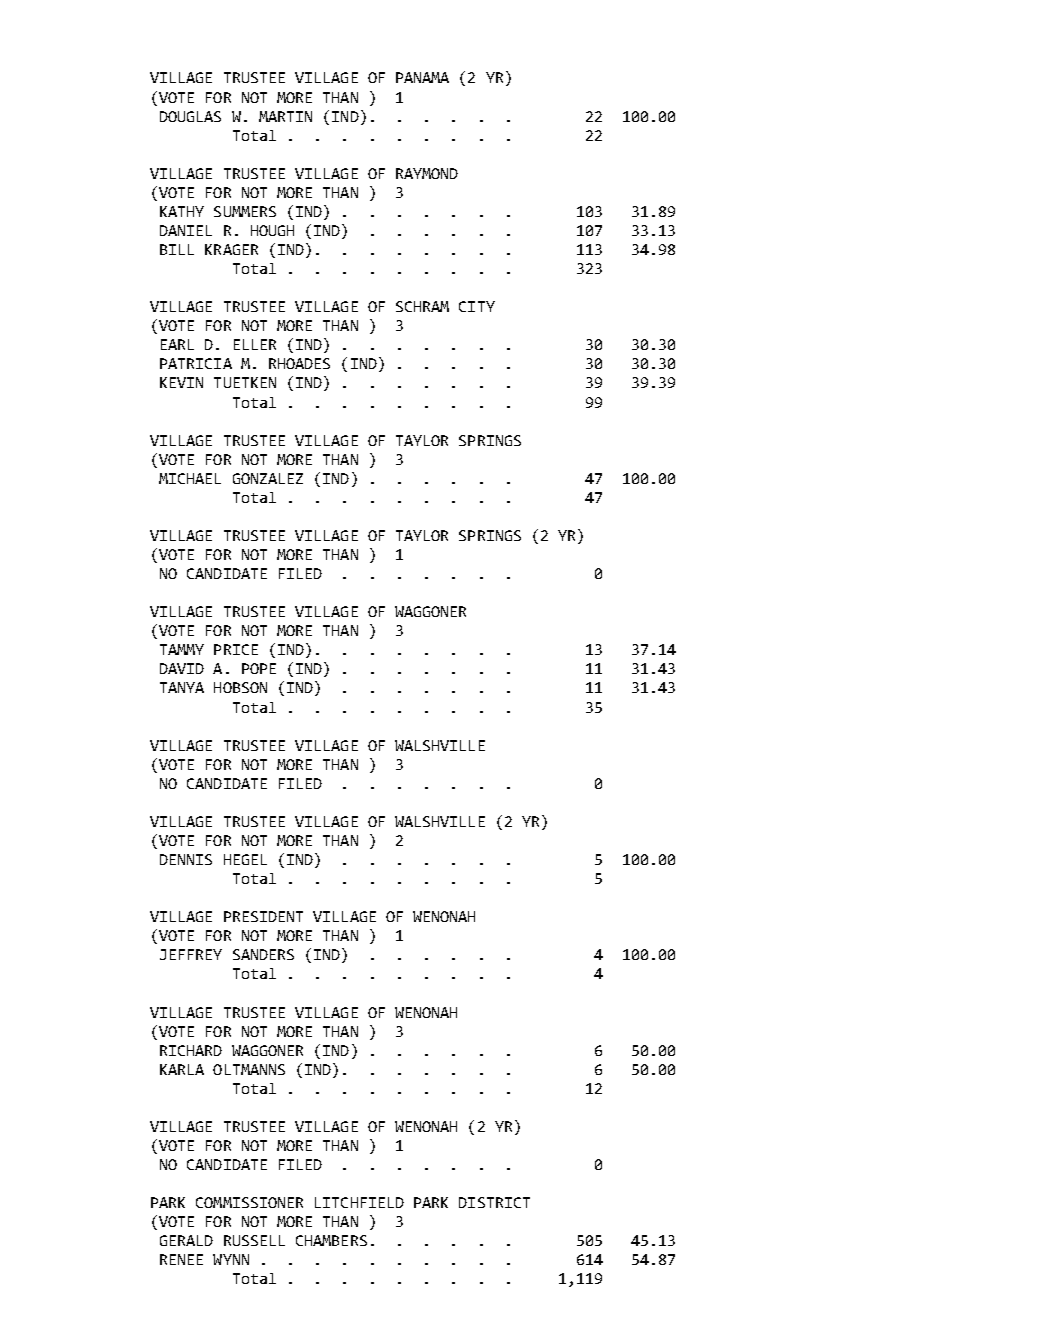 The height and width of the page is (1342, 1037). Describe the element at coordinates (494, 1202) in the page. I see `DISTRICT` at that location.
